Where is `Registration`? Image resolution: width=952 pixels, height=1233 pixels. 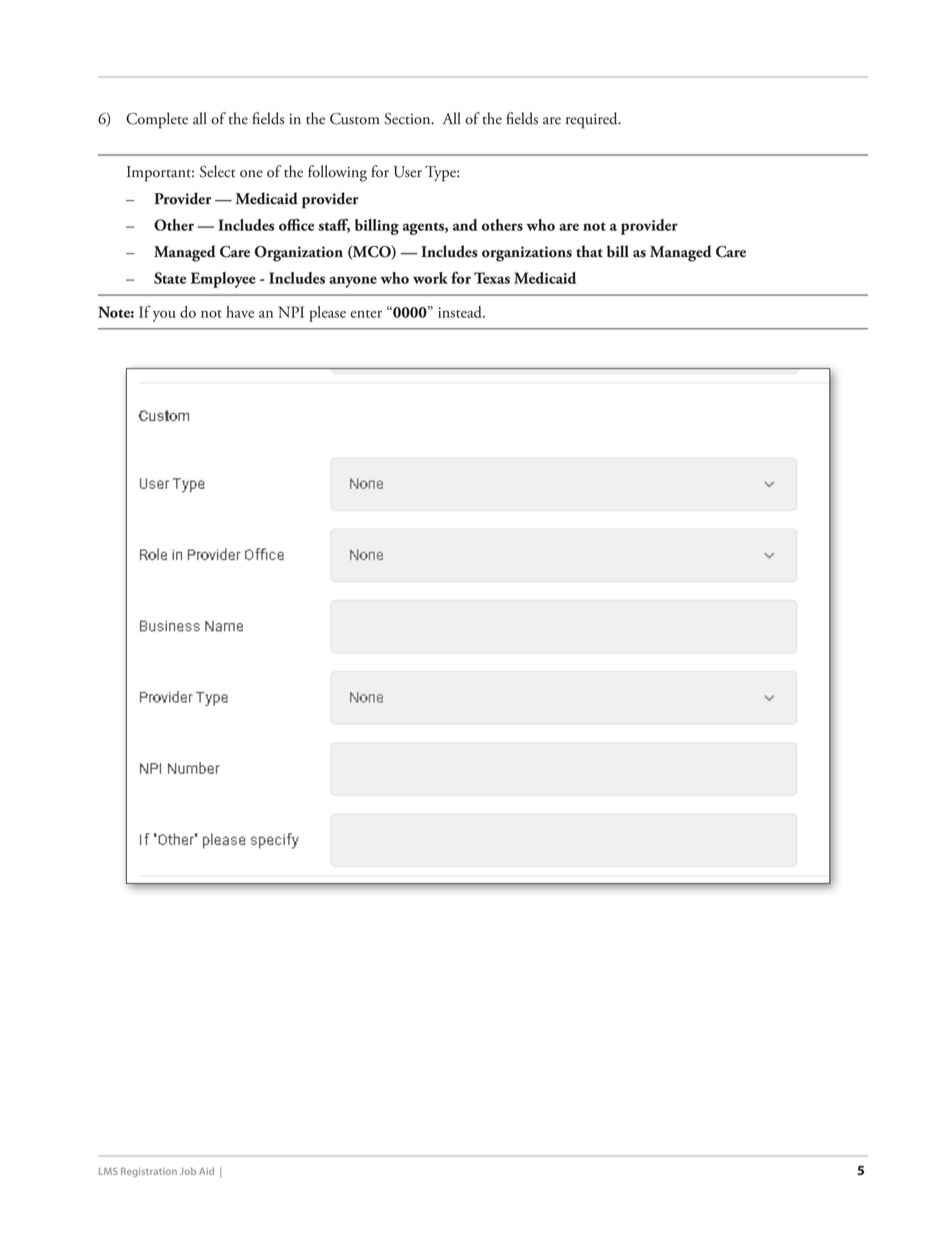 Registration is located at coordinates (149, 1172).
